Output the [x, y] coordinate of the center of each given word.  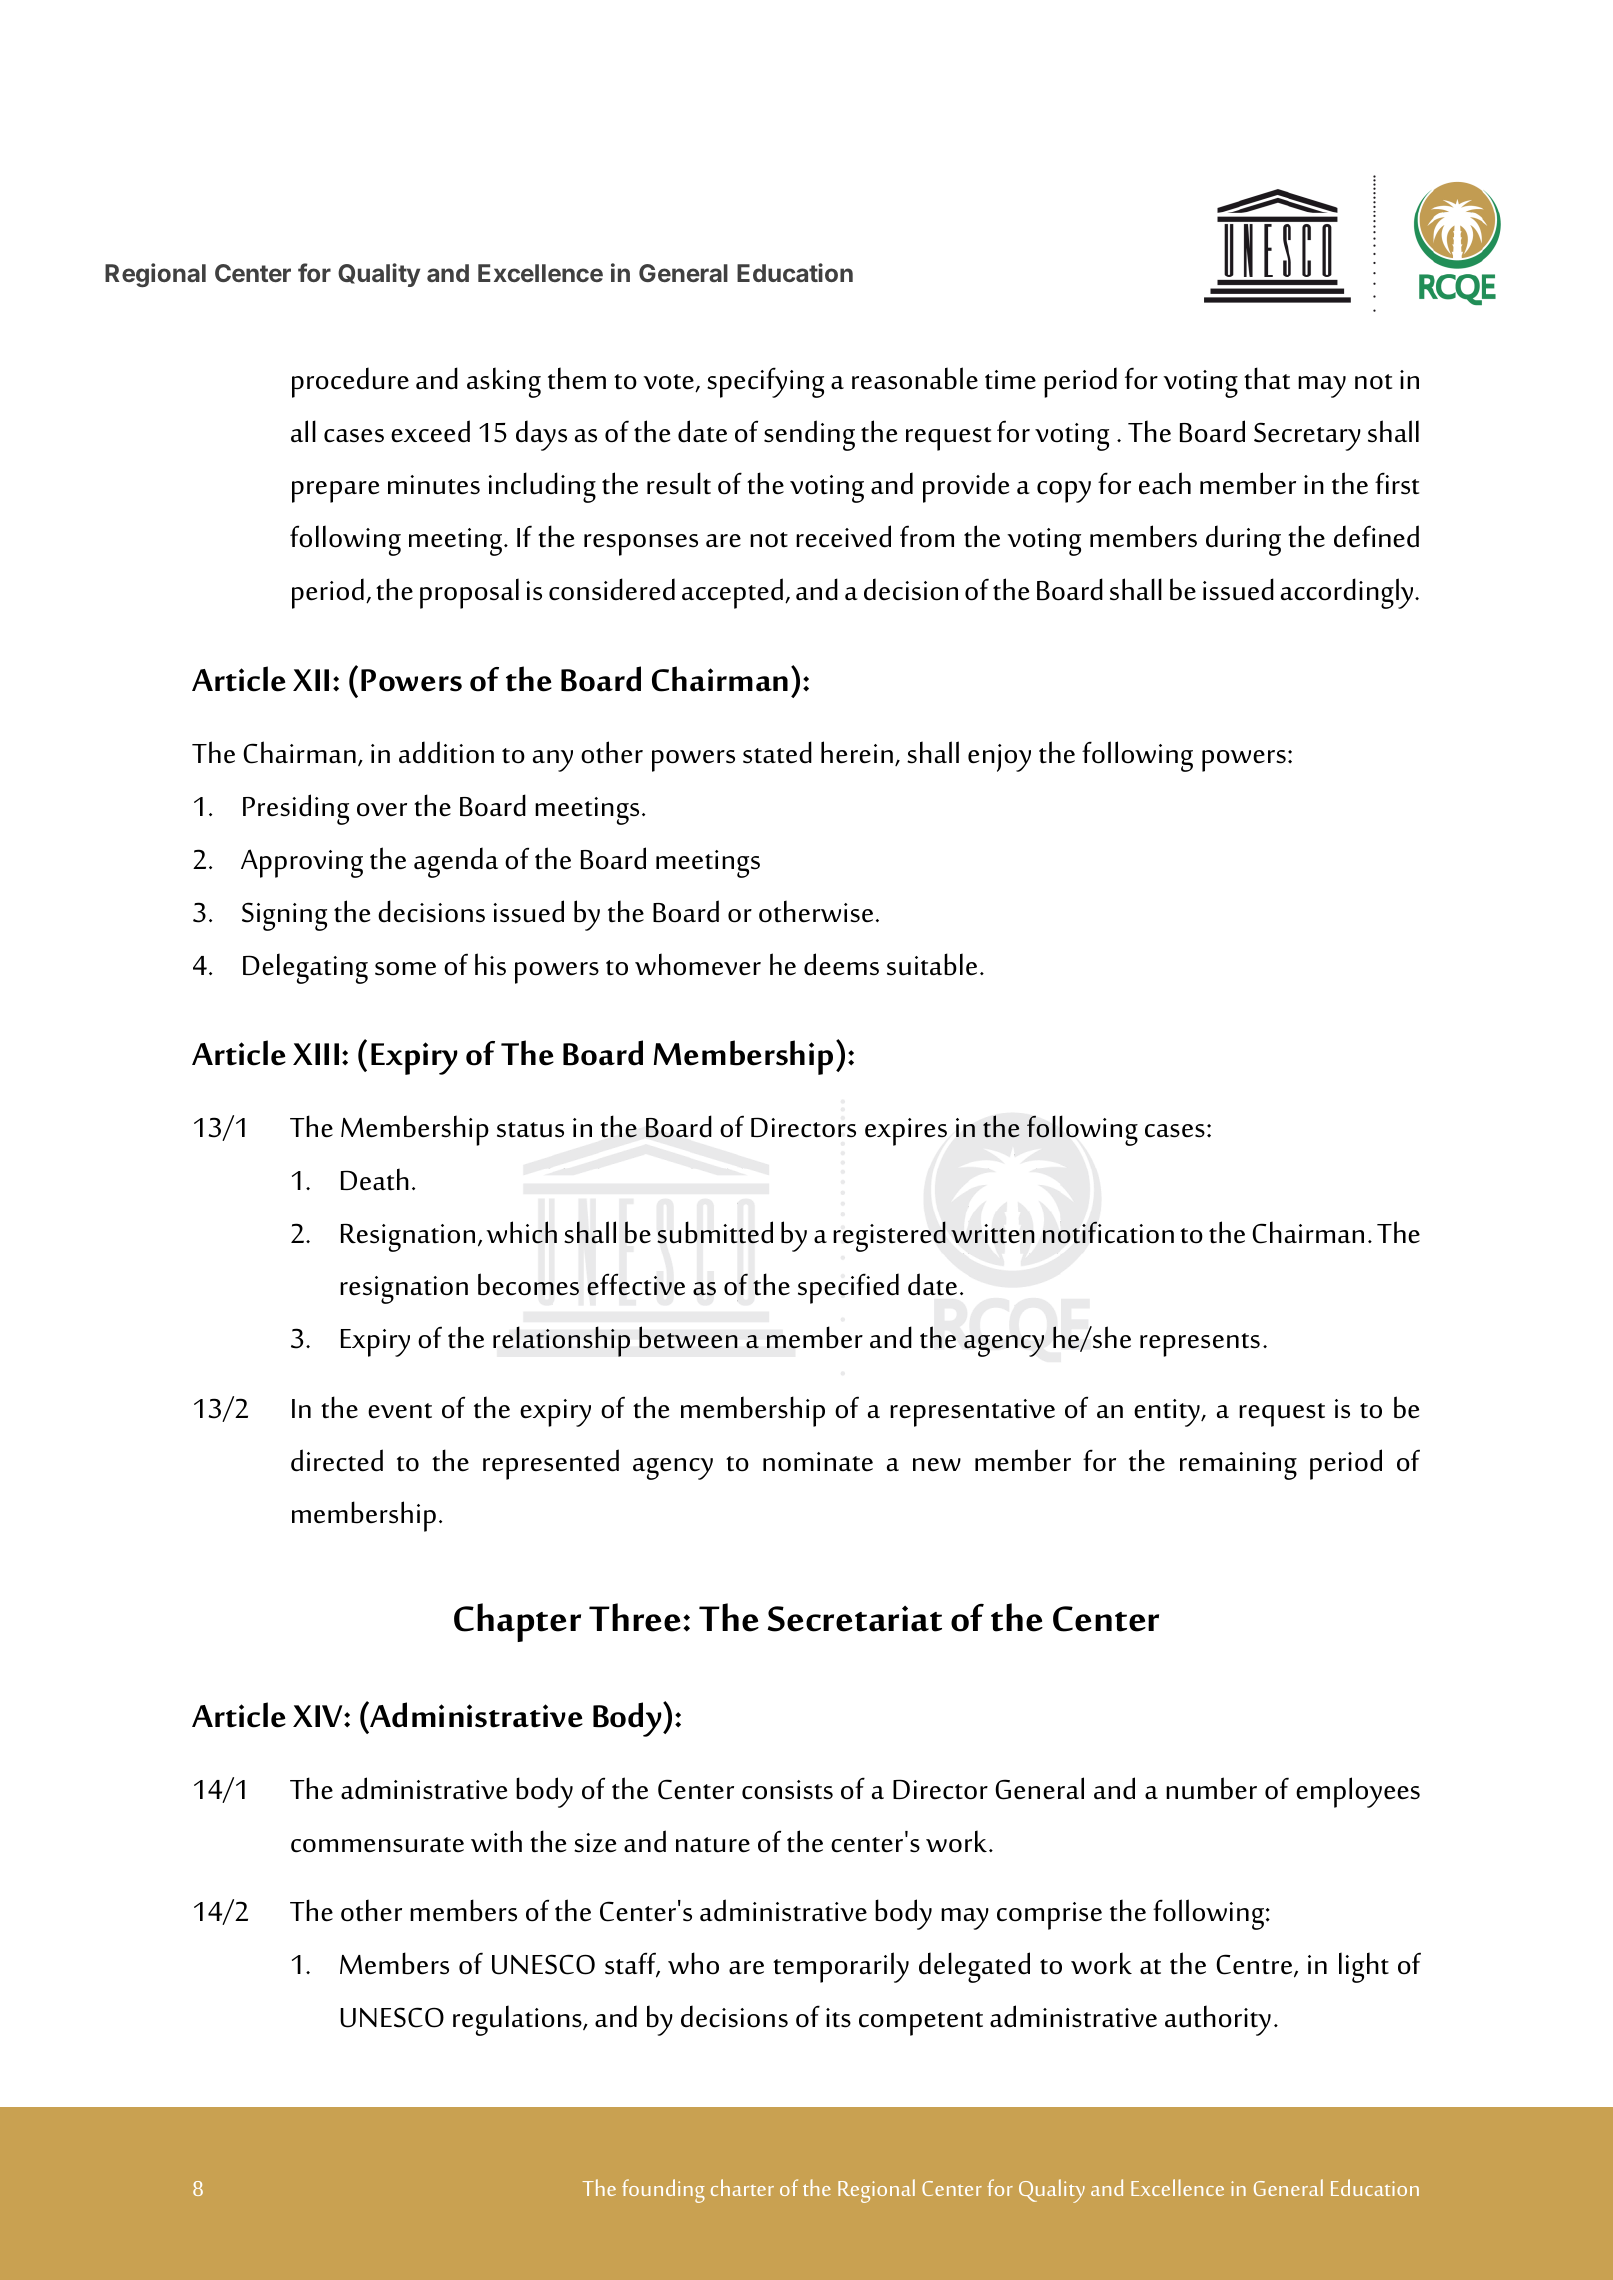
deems [841, 964]
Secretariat [855, 1619]
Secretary [1307, 436]
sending [809, 435]
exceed [430, 431]
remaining [1238, 1466]
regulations [518, 2020]
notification [1108, 1232]
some [405, 969]
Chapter [517, 1622]
